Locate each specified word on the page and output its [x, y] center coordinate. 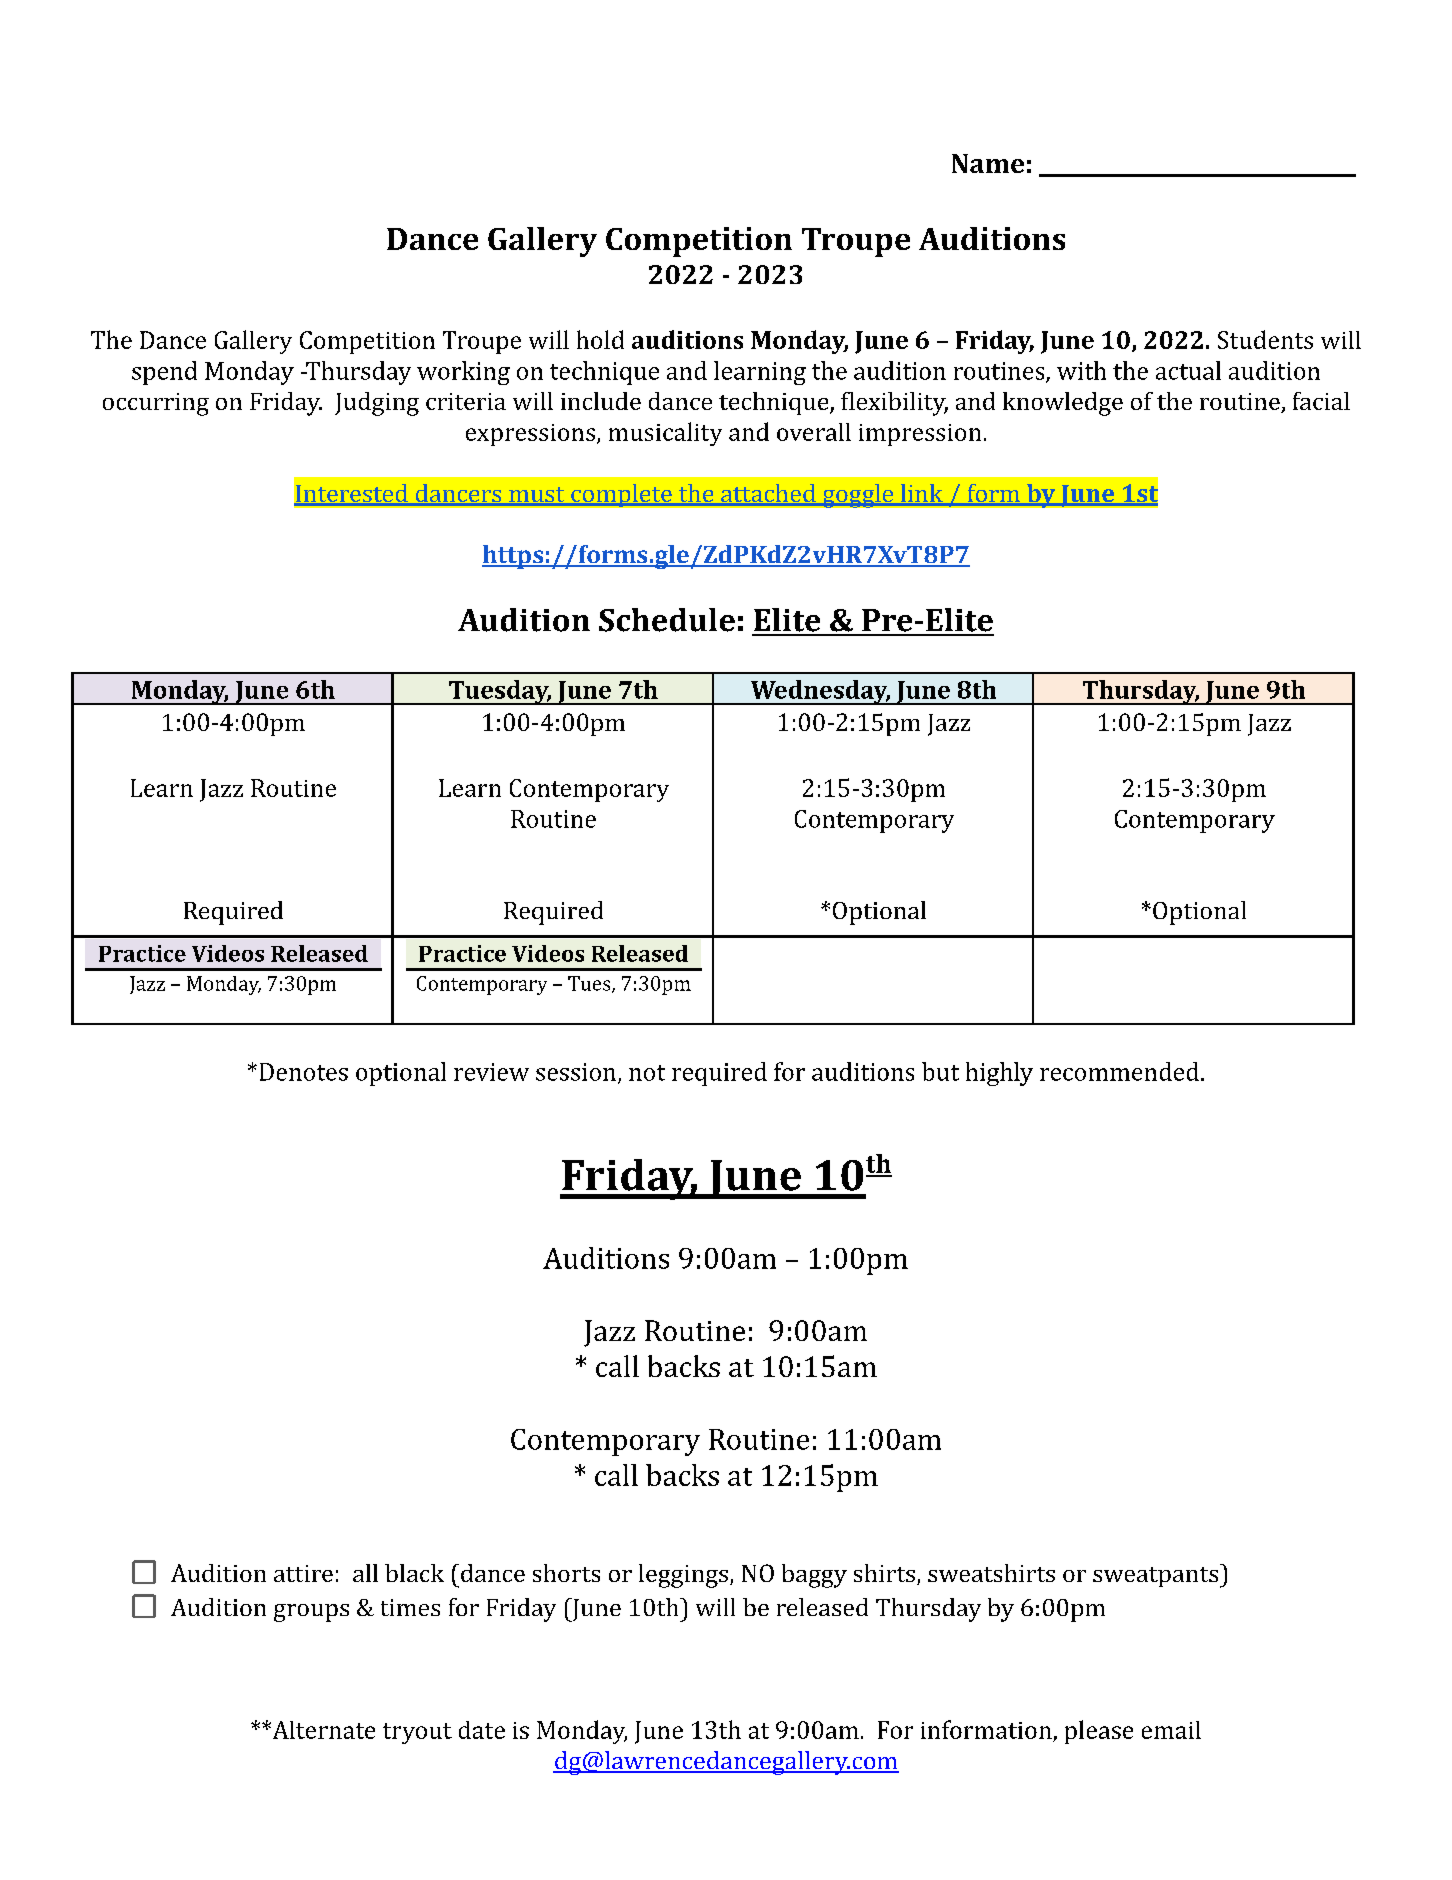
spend [164, 373]
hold [600, 339]
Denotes [304, 1072]
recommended [1119, 1071]
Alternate [322, 1730]
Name [988, 163]
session [576, 1072]
